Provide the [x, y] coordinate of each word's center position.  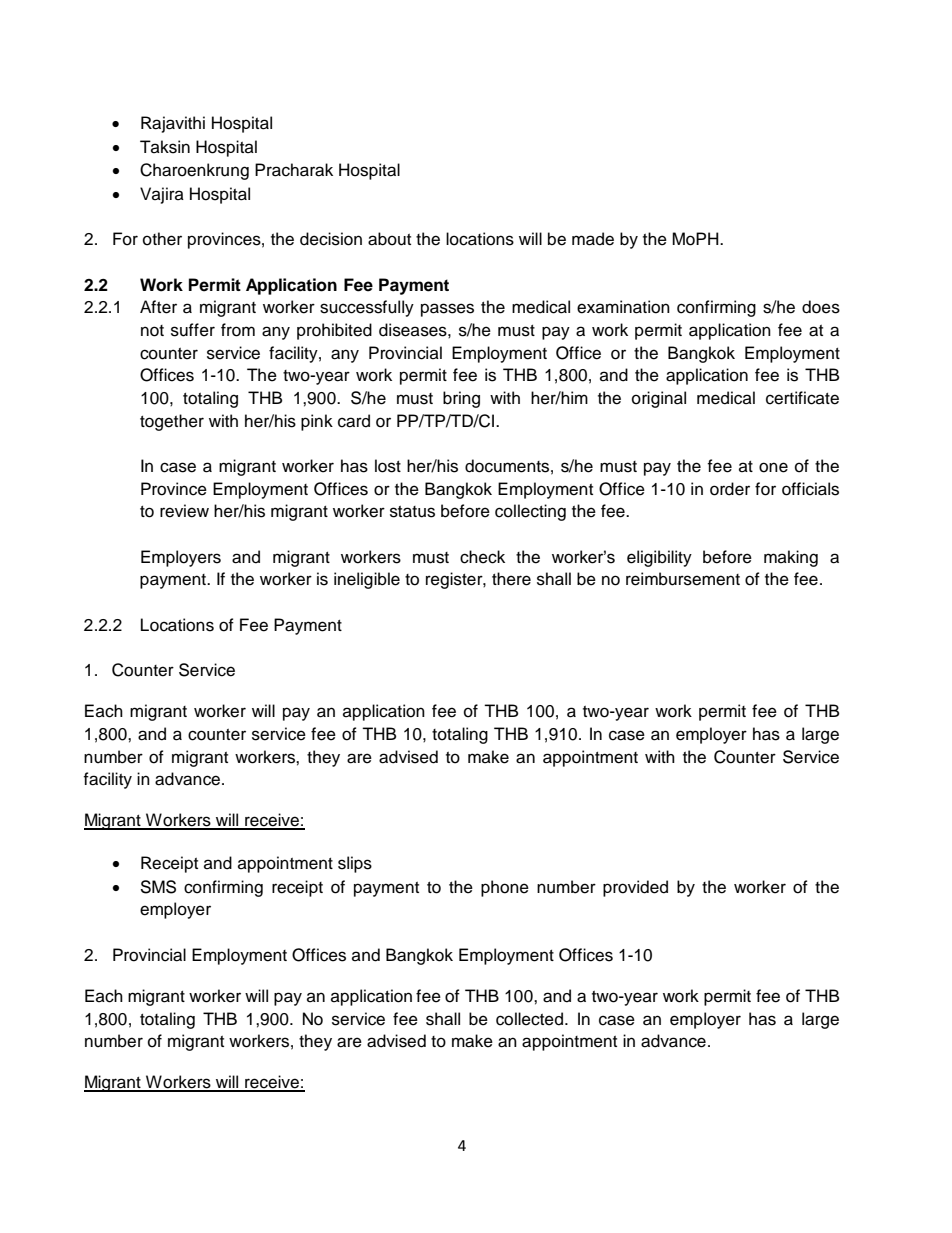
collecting [530, 512]
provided [635, 888]
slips [355, 864]
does [821, 307]
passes [447, 310]
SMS [158, 887]
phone [505, 888]
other [162, 239]
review [184, 511]
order [730, 489]
